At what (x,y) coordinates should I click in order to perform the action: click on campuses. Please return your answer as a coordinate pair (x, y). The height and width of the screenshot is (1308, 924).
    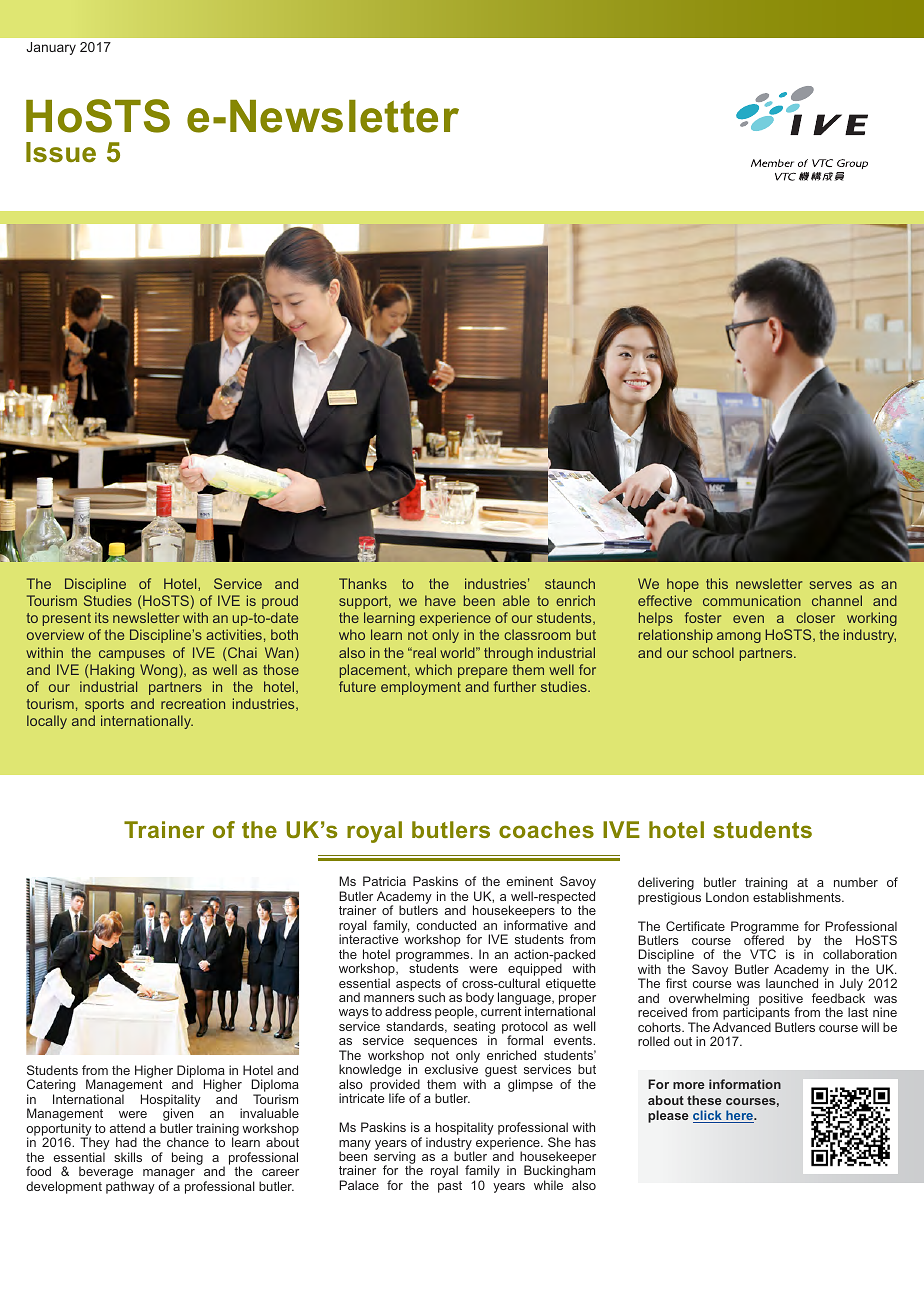
    Looking at the image, I should click on (132, 655).
